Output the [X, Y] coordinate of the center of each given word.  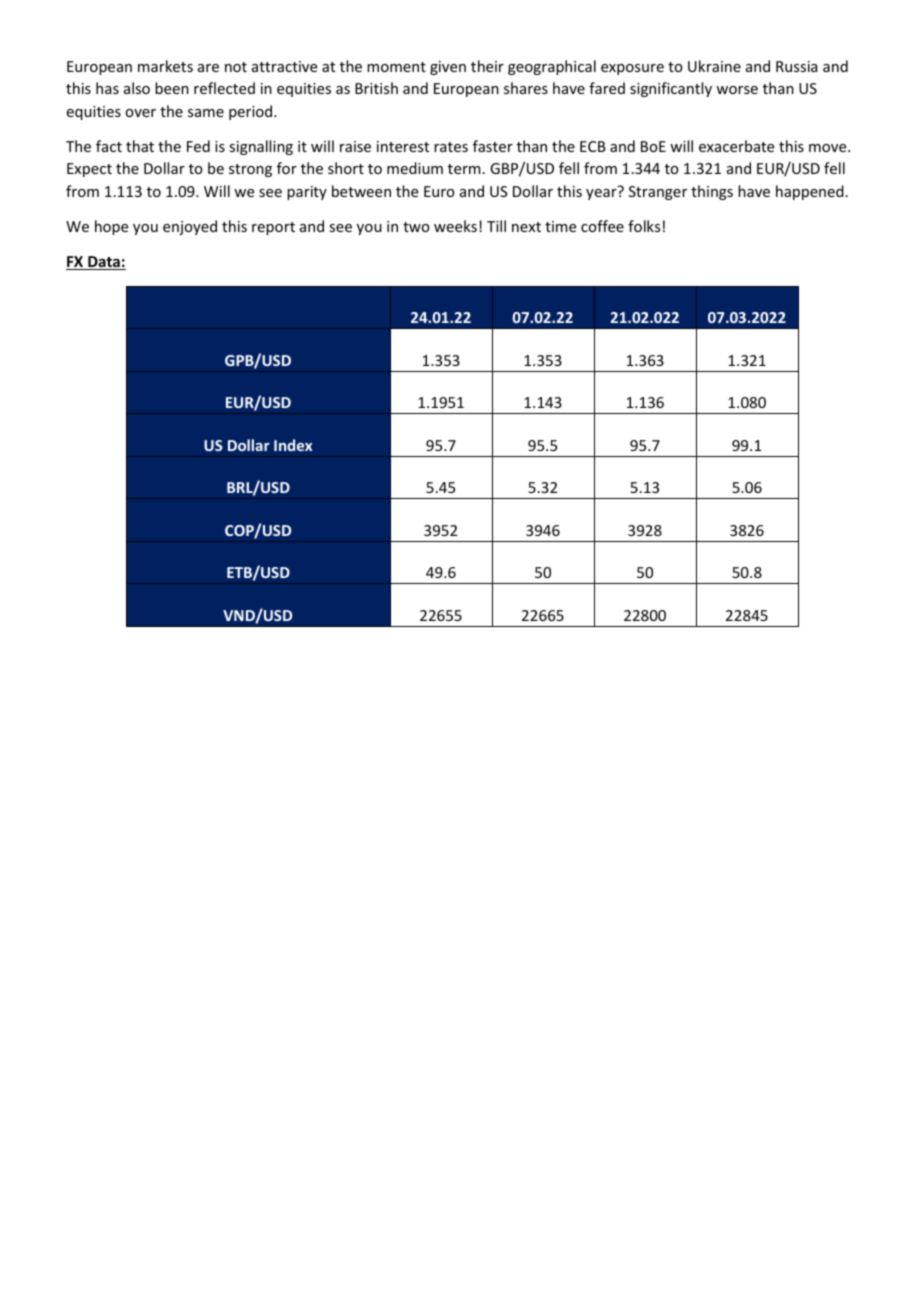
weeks [455, 226]
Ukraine [714, 66]
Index [293, 445]
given [448, 68]
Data [104, 263]
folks [644, 226]
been [172, 88]
